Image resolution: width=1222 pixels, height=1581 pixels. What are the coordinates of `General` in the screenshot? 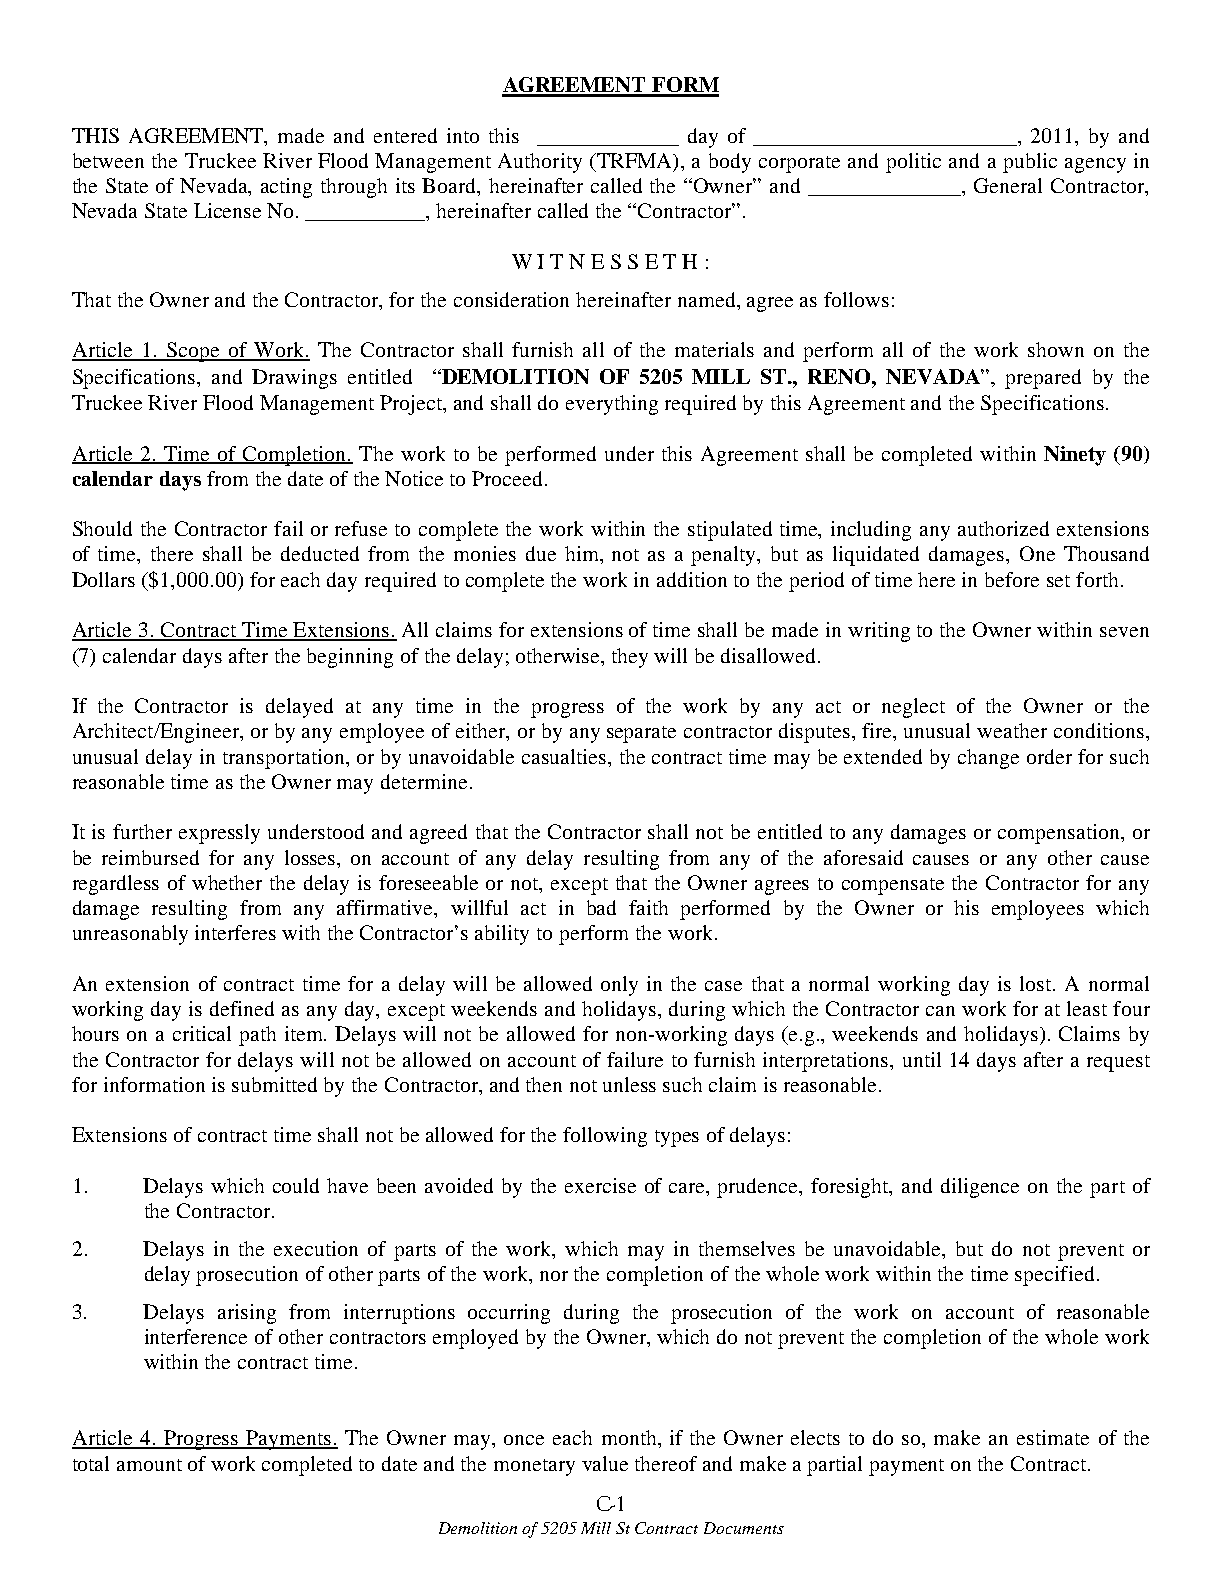 It's located at (1008, 185).
